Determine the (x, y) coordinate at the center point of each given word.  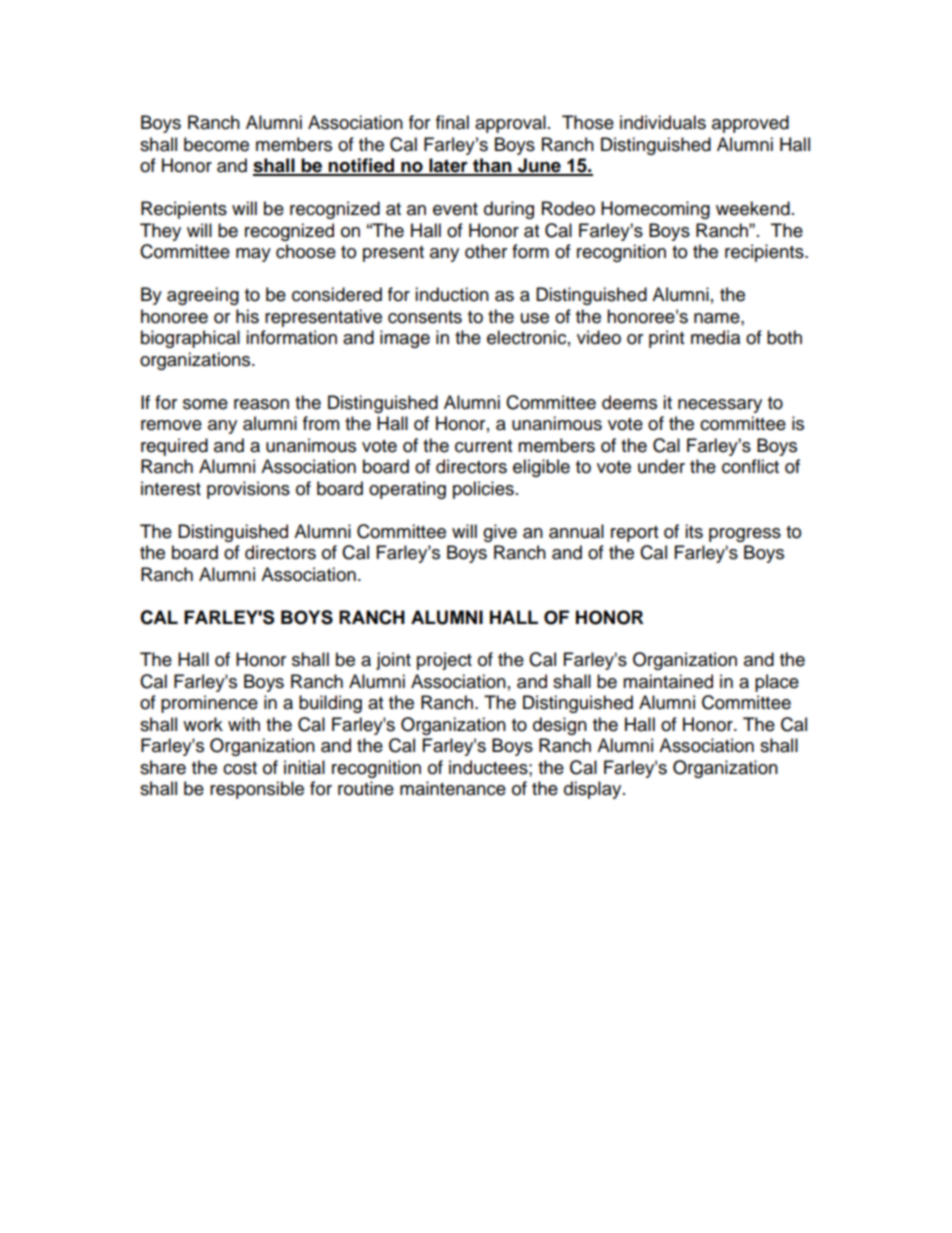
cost (240, 768)
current (483, 446)
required (174, 447)
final (452, 122)
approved (750, 124)
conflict (750, 466)
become (216, 144)
